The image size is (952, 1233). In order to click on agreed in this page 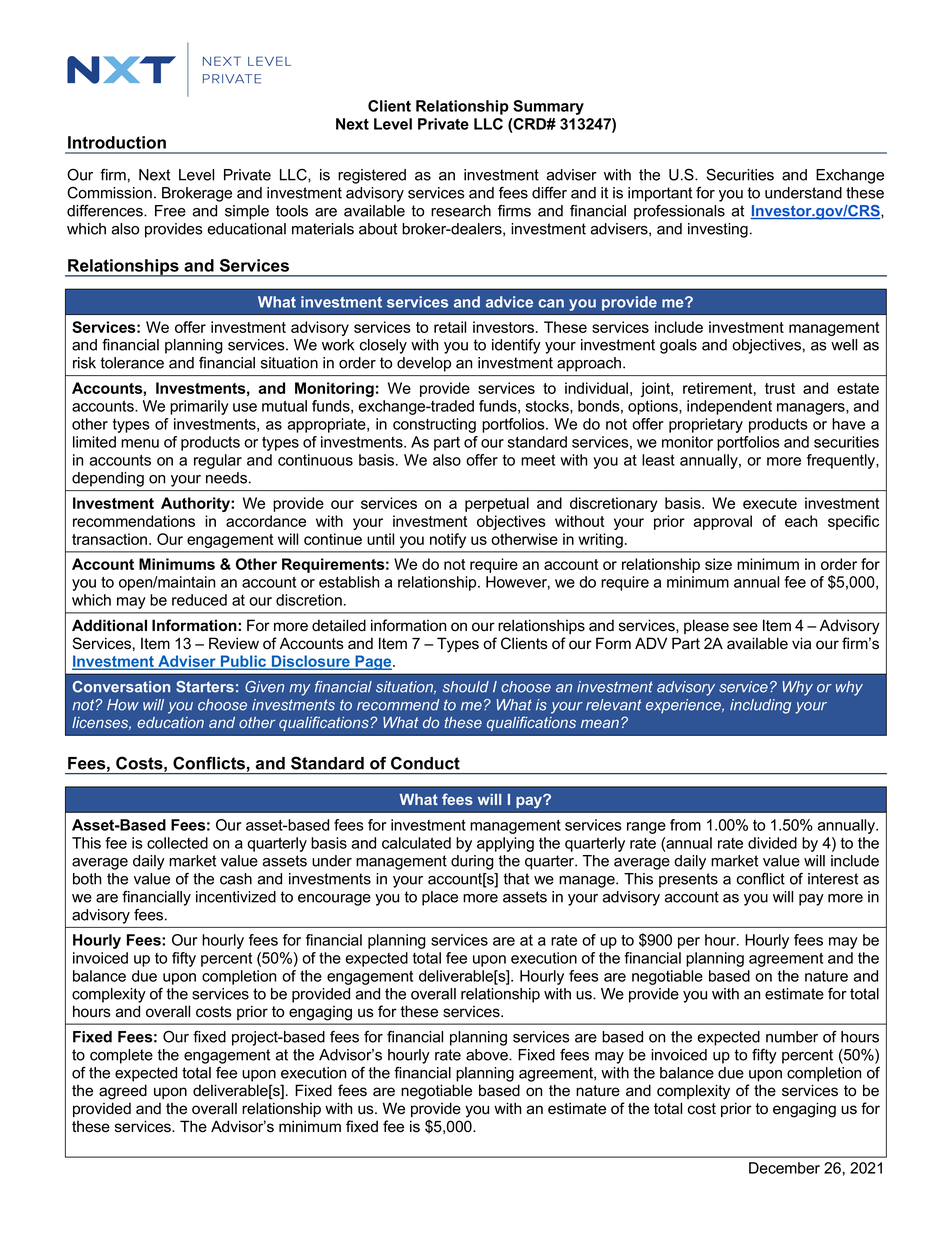, I will do `click(123, 1092)`.
